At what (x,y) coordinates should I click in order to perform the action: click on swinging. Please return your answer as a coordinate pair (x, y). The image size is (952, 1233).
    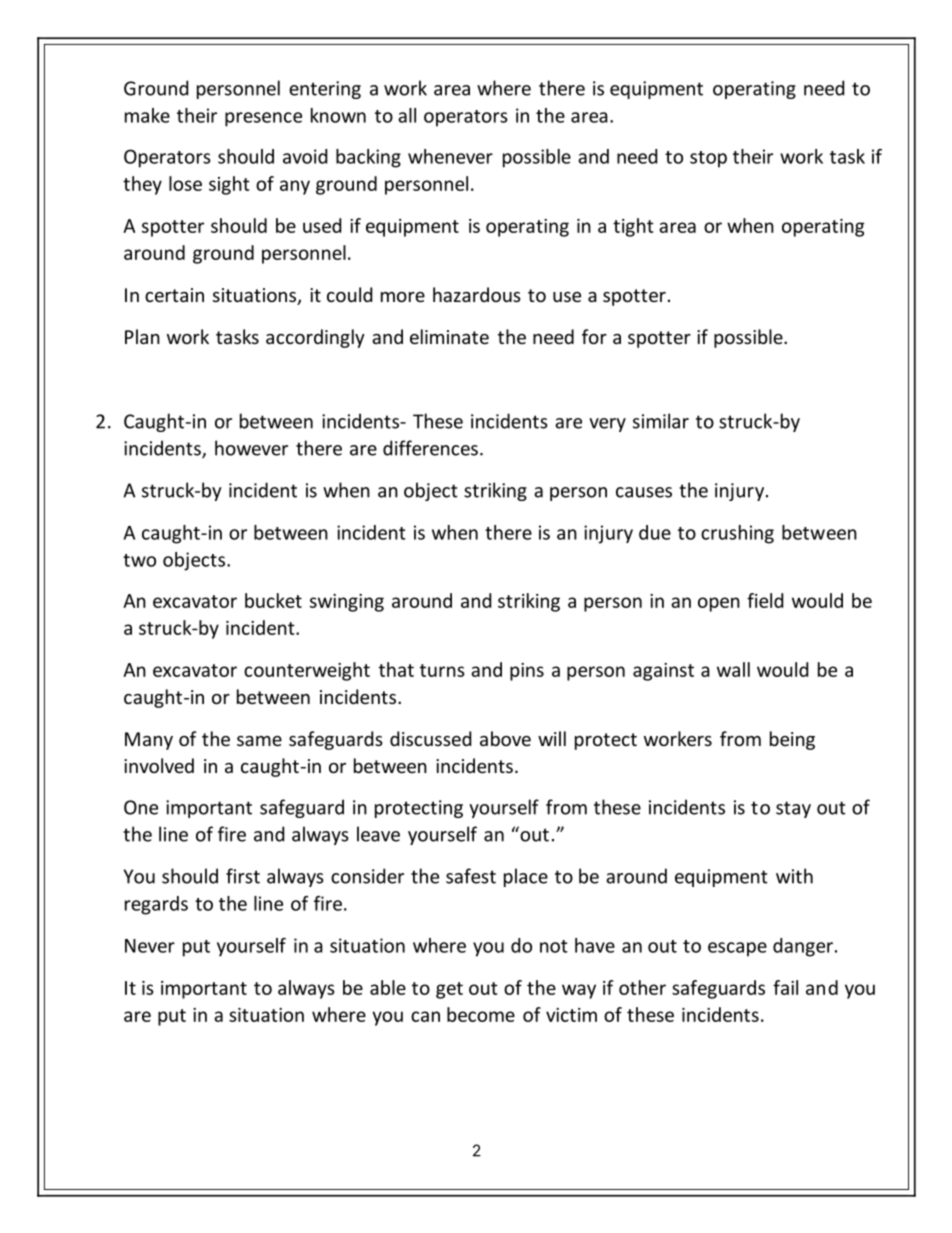
    Looking at the image, I should click on (347, 603).
